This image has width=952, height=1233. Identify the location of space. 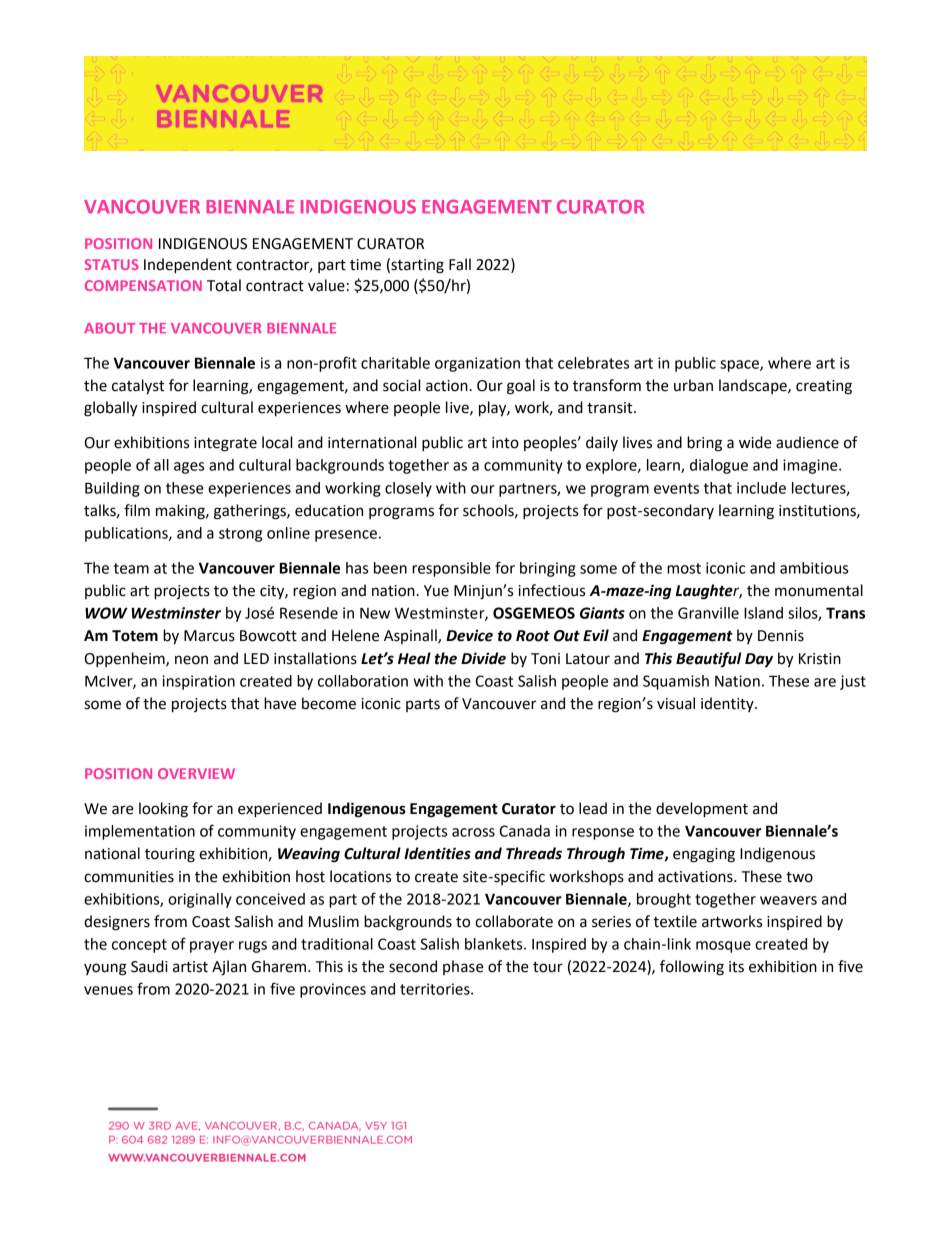
(740, 366).
